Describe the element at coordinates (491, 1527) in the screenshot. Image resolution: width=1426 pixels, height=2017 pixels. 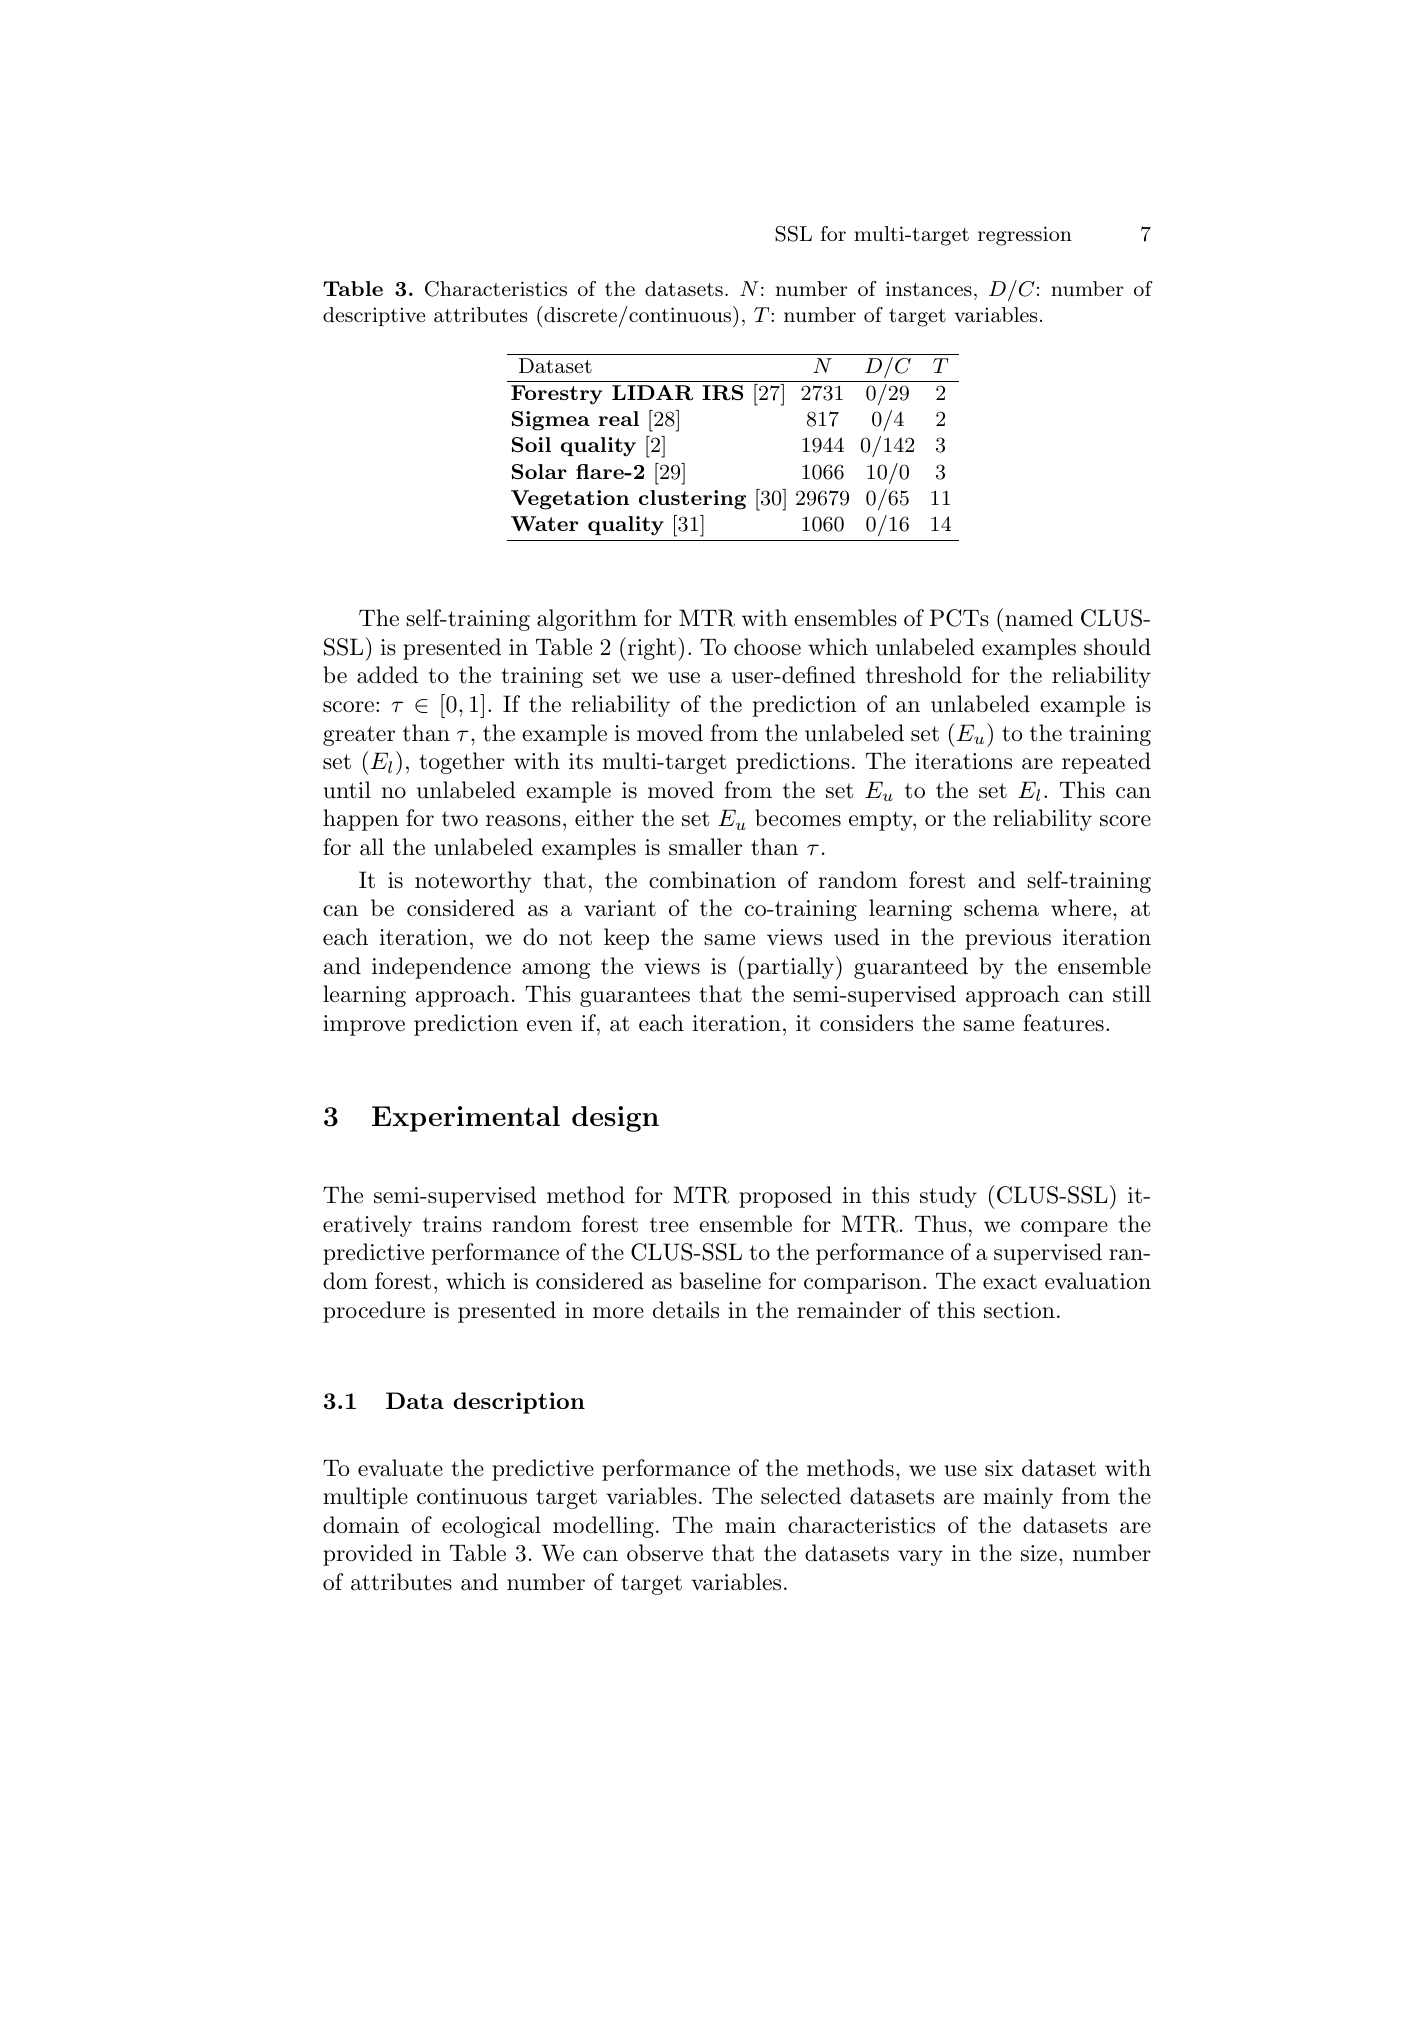
I see `ecological` at that location.
